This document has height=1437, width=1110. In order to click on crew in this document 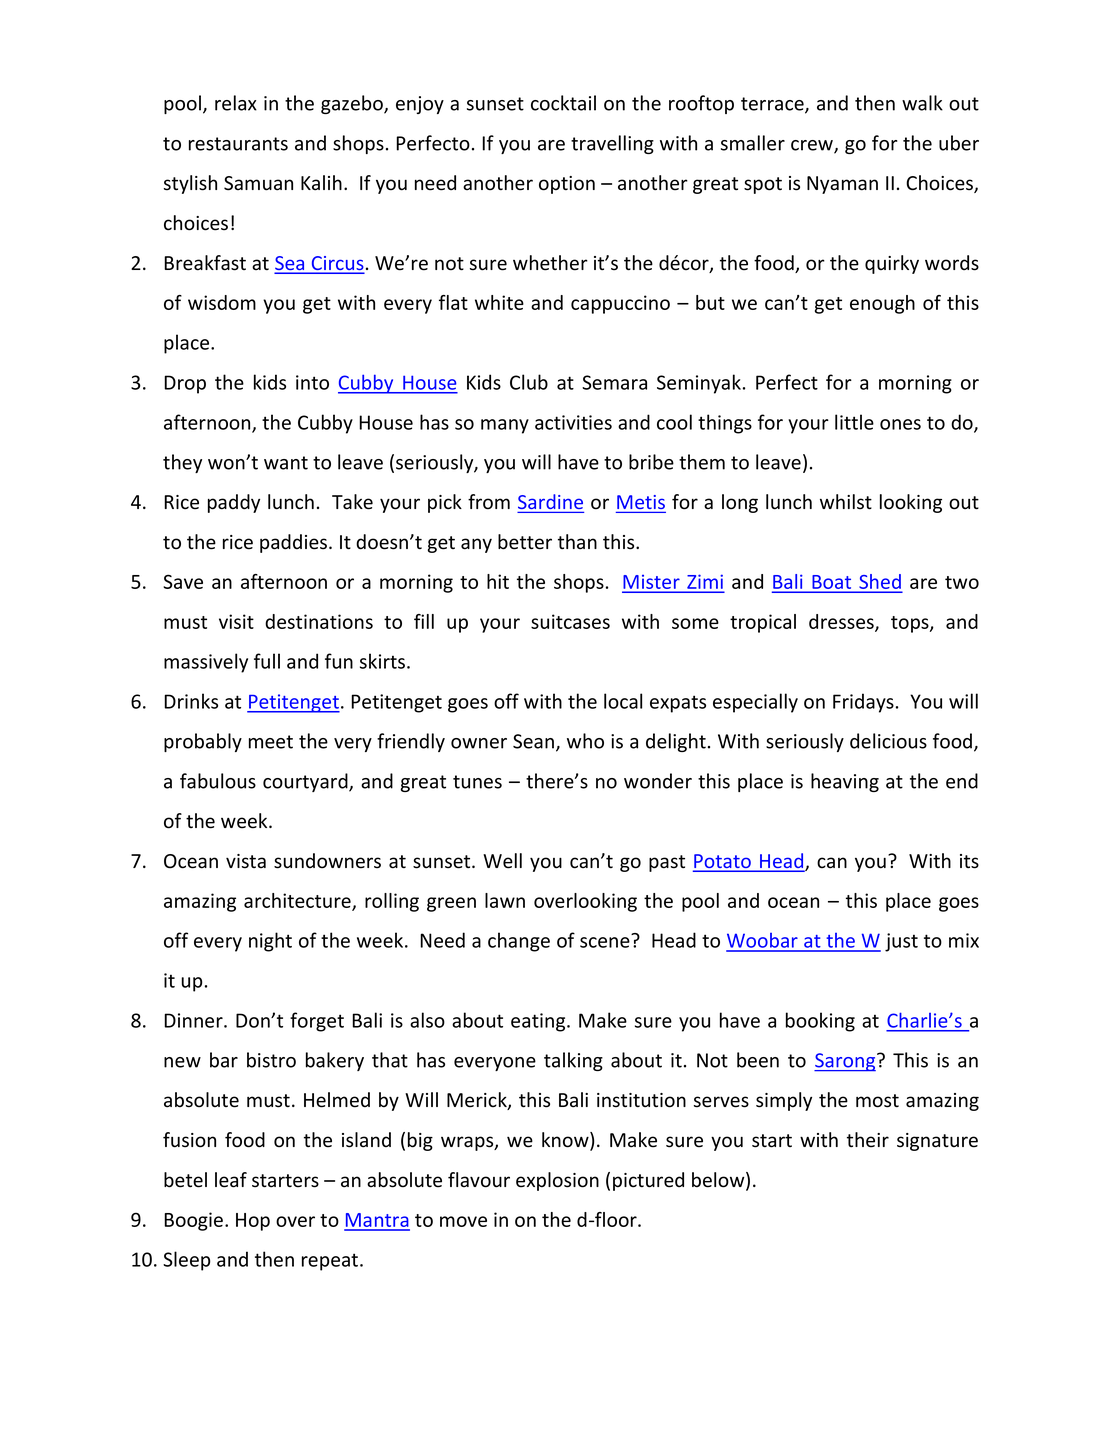, I will do `click(813, 146)`.
